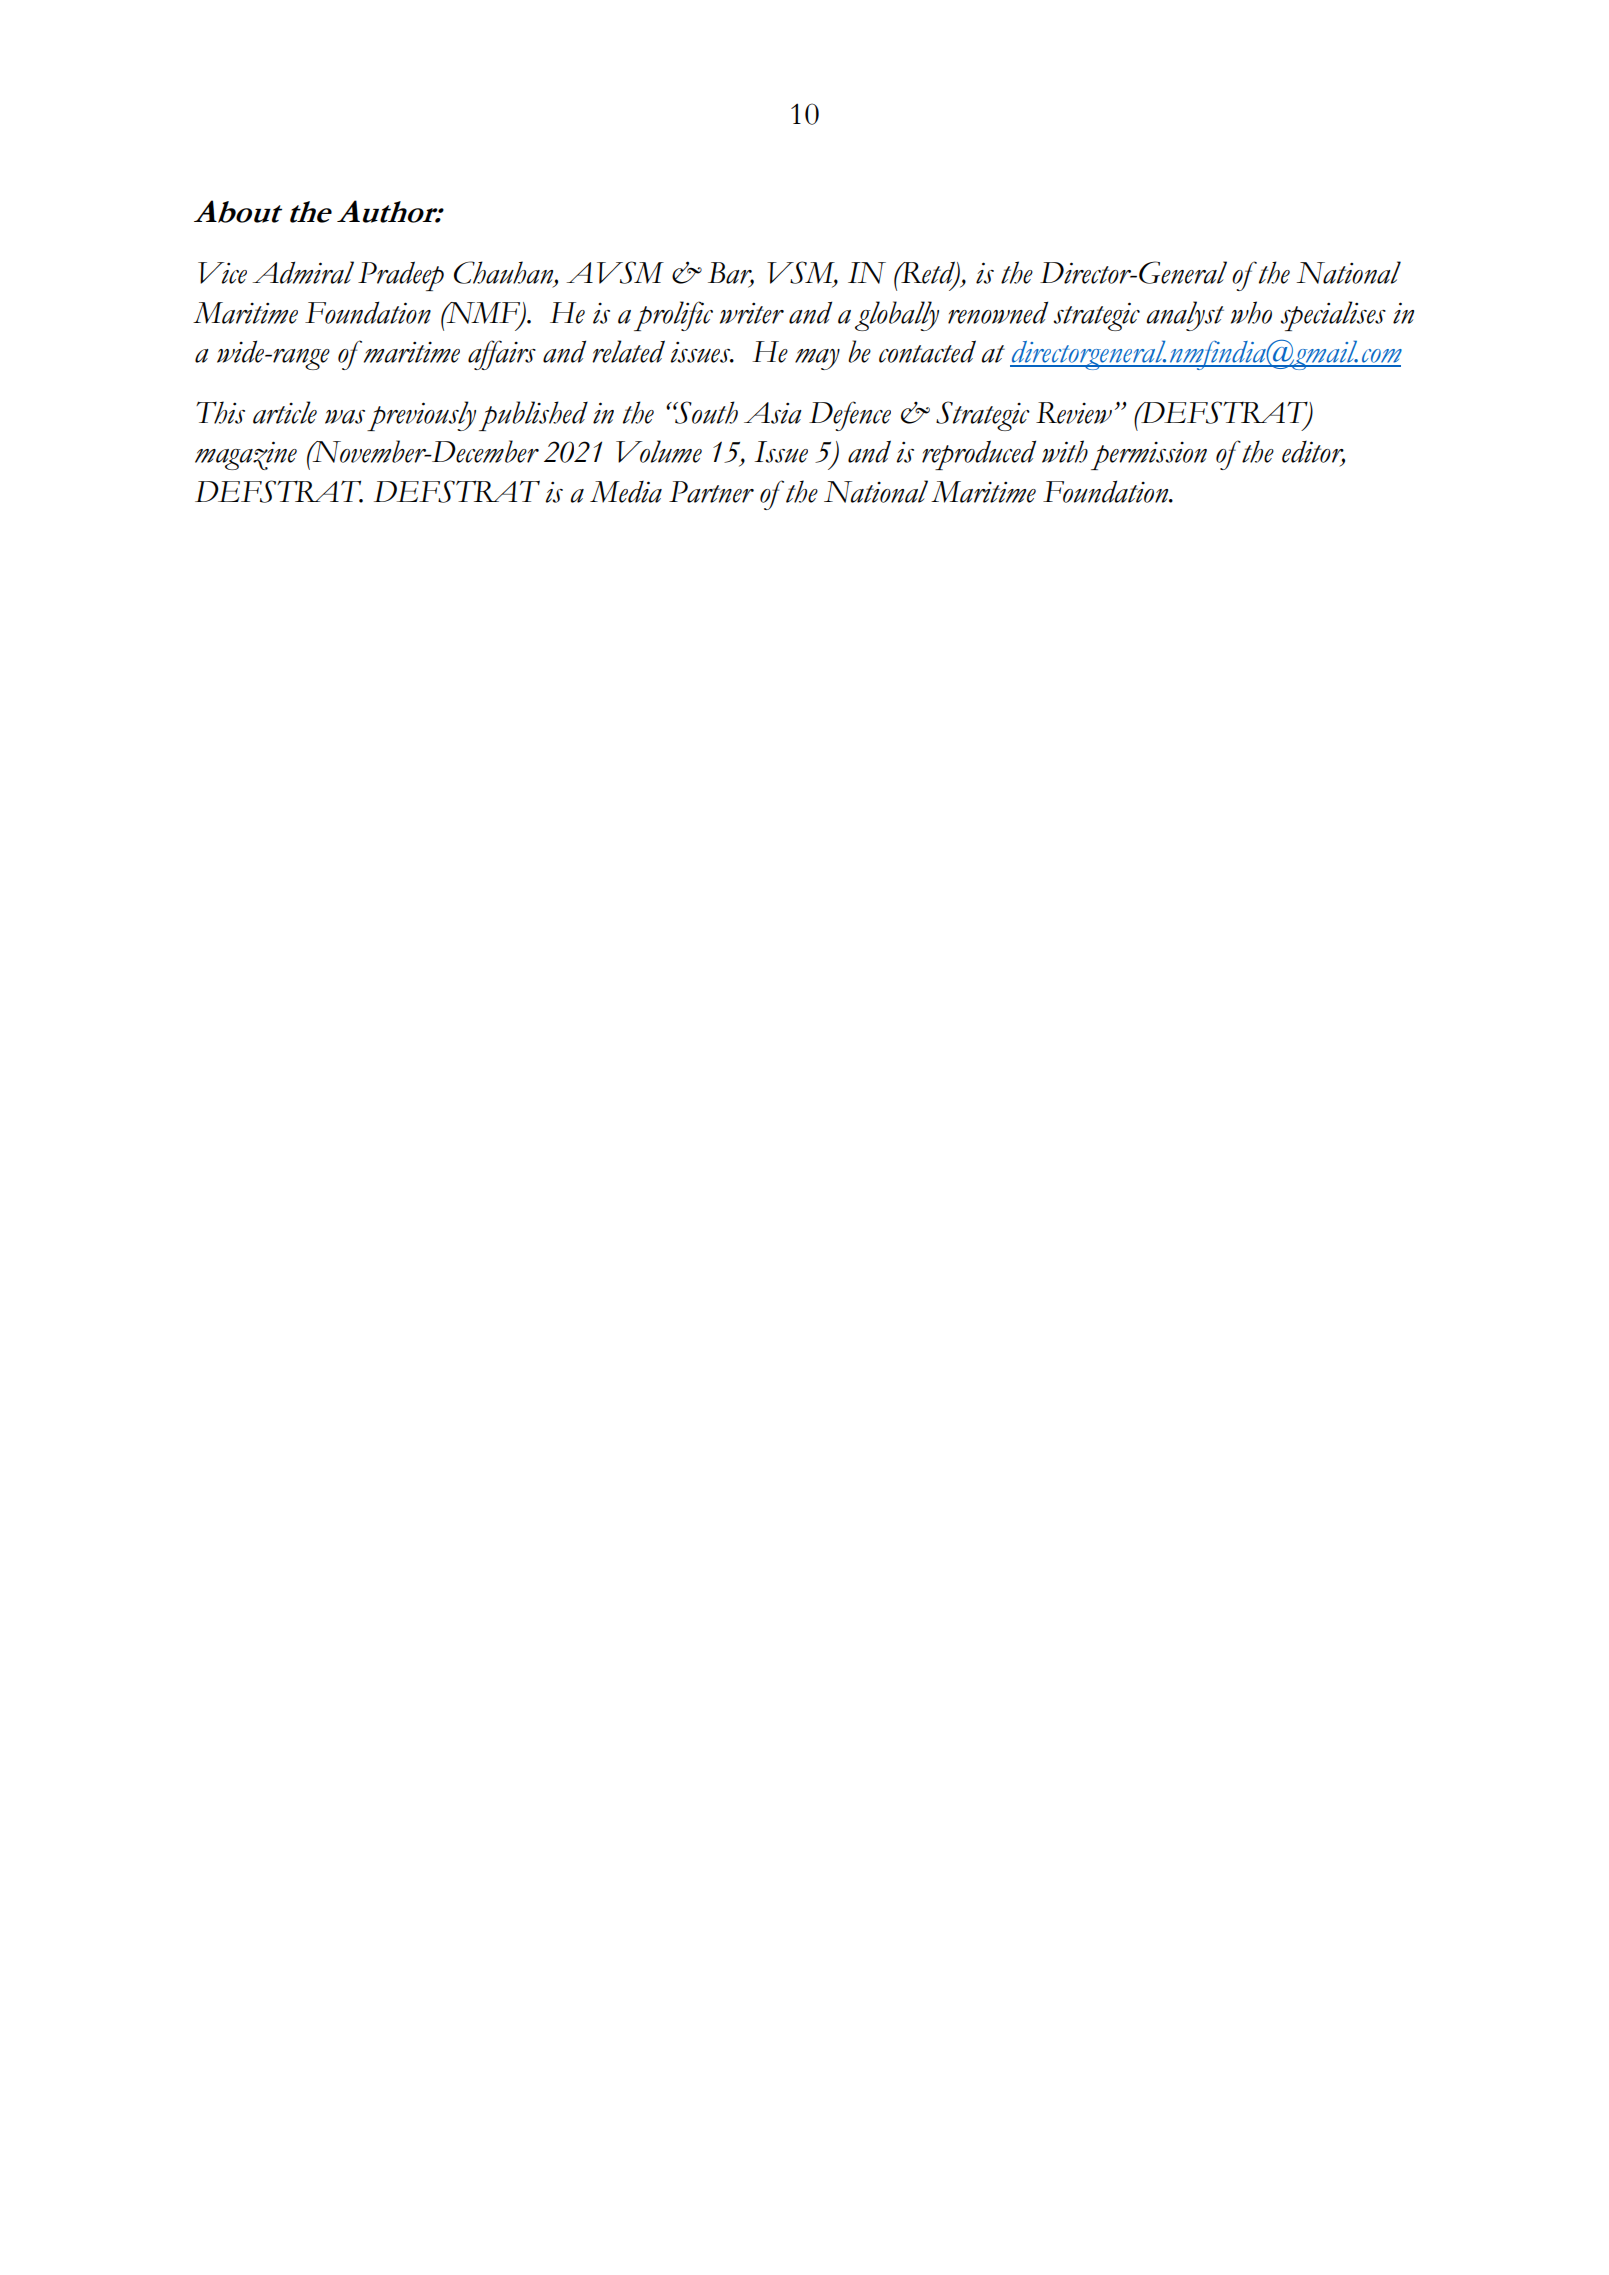  Describe the element at coordinates (817, 359) in the image. I see `may` at that location.
